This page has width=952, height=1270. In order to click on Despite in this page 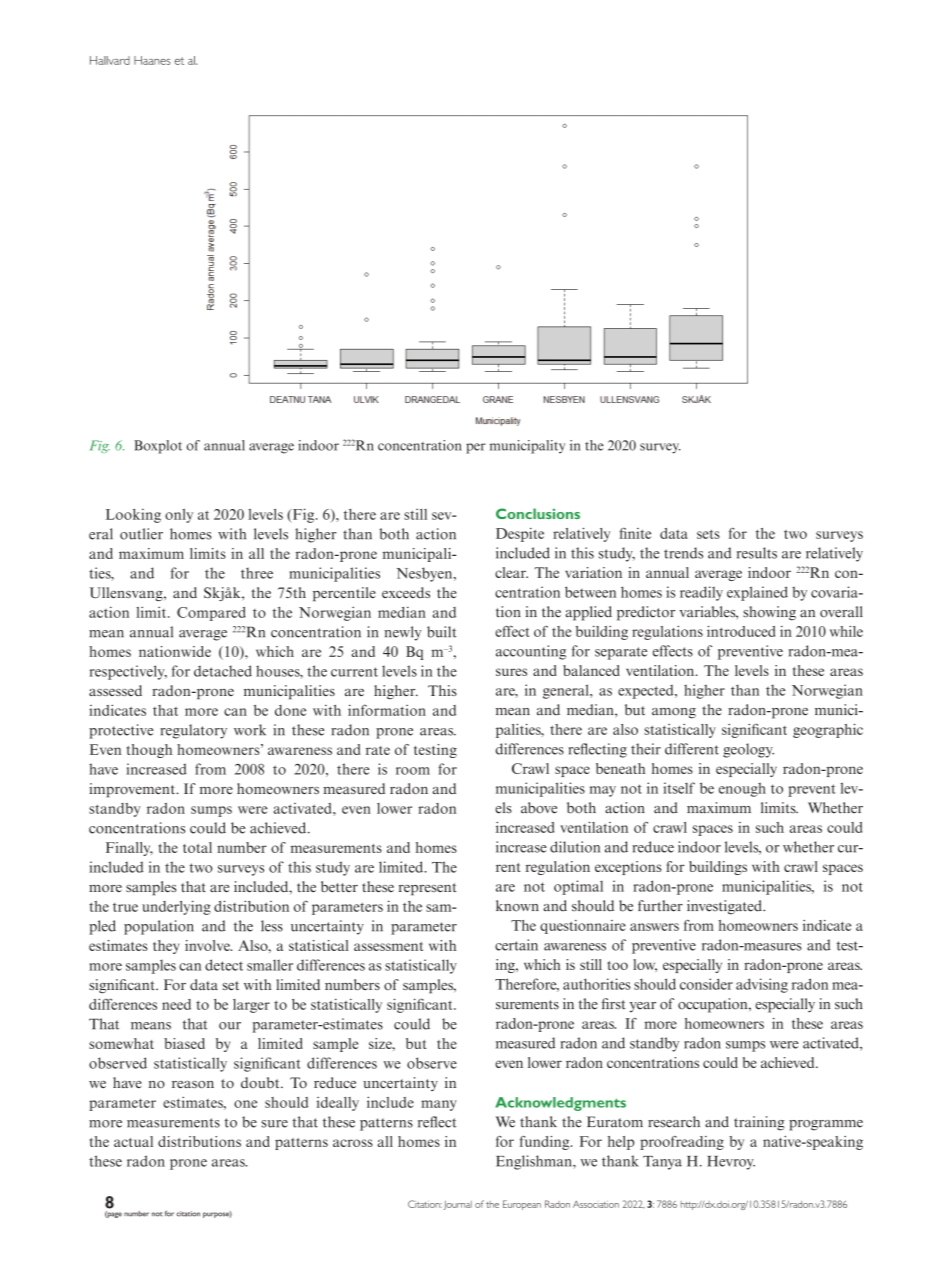, I will do `click(520, 535)`.
